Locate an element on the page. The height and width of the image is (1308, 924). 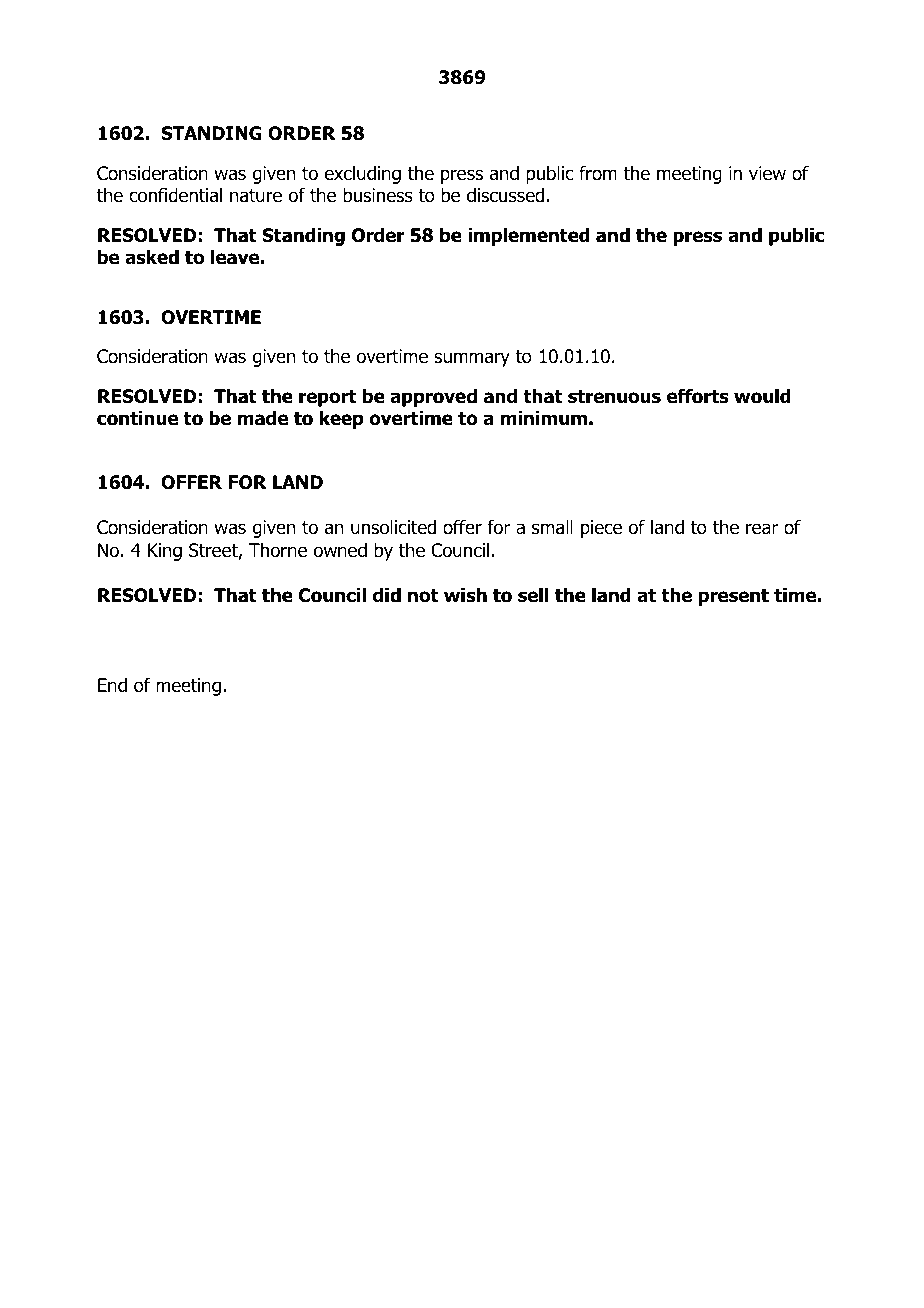
confidential is located at coordinates (175, 195).
